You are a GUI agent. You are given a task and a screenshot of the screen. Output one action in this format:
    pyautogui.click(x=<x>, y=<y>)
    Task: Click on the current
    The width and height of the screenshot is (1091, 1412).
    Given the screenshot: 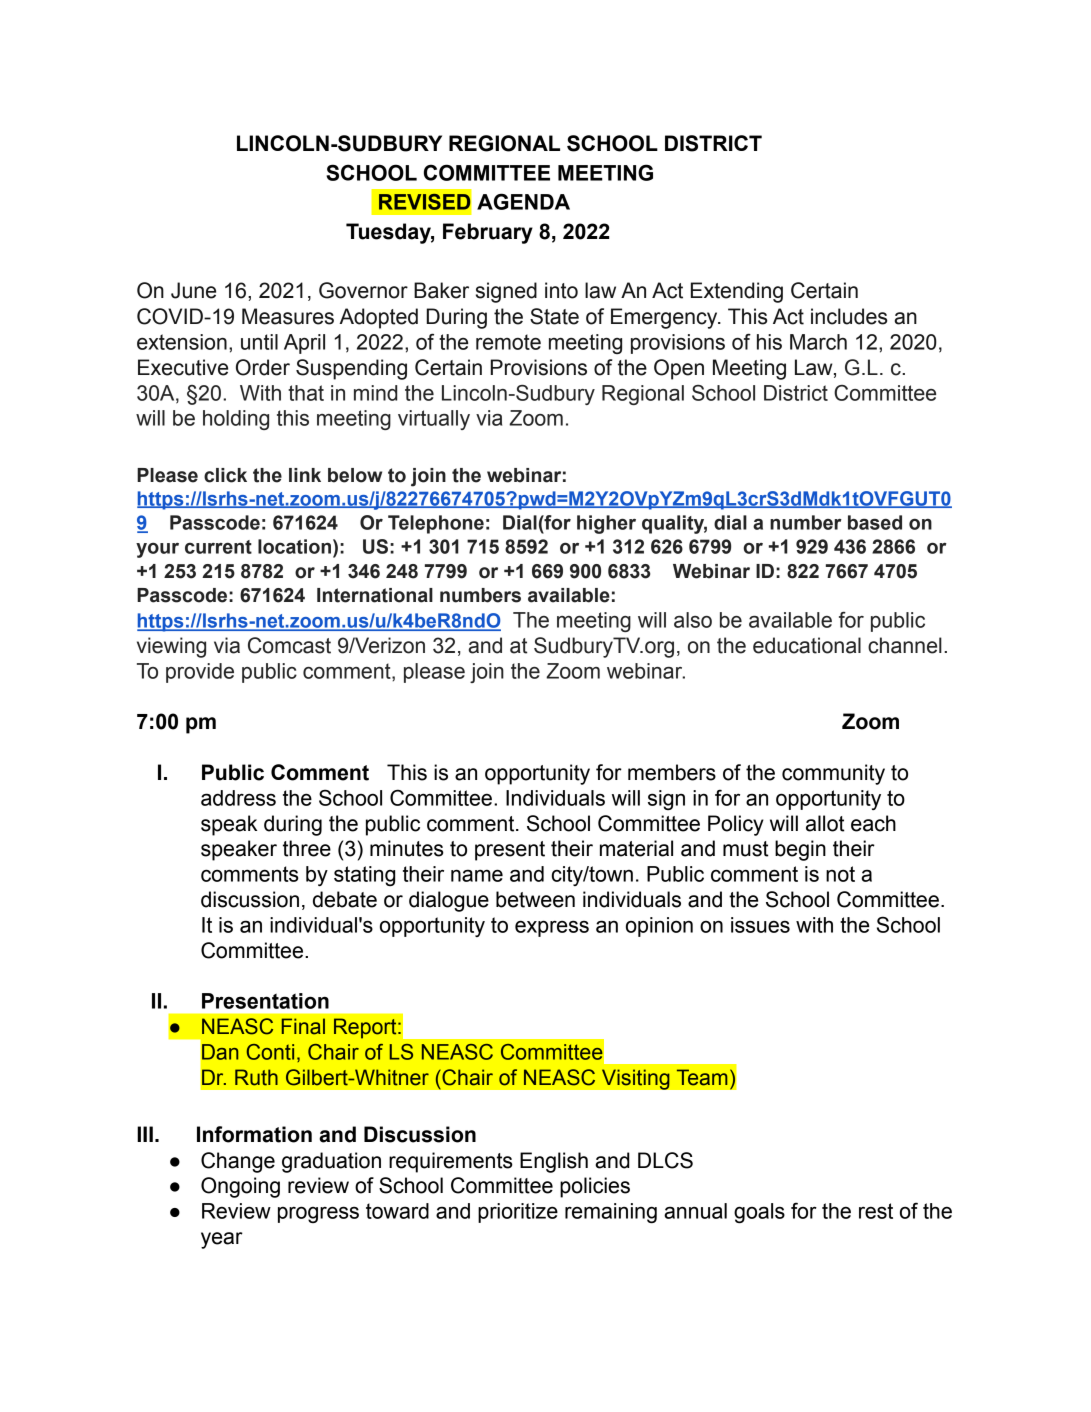 What is the action you would take?
    pyautogui.click(x=218, y=547)
